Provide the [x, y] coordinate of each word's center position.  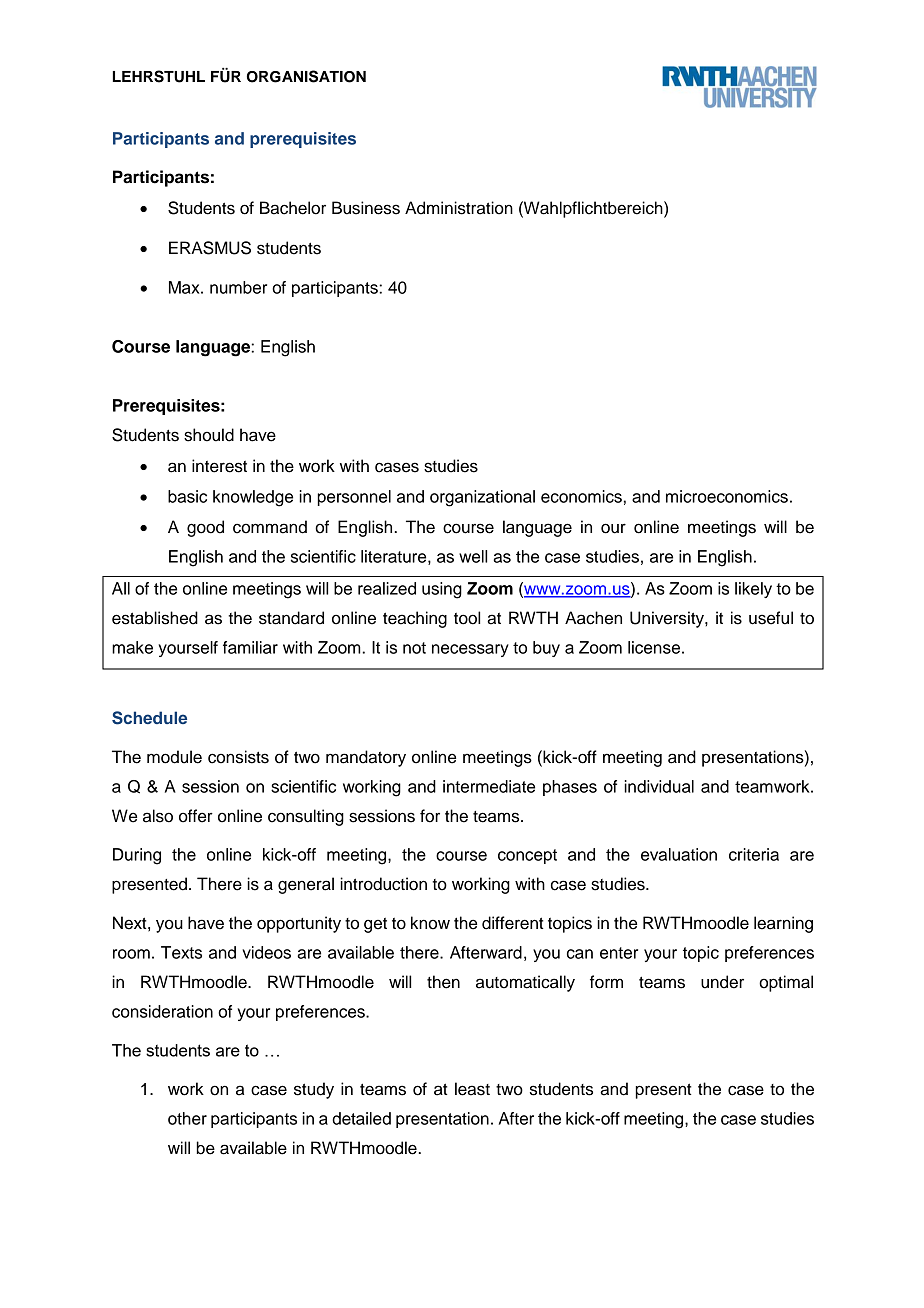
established [155, 618]
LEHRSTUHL [159, 76]
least [472, 1089]
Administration [459, 208]
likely [753, 590]
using [442, 590]
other [187, 1118]
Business [366, 208]
